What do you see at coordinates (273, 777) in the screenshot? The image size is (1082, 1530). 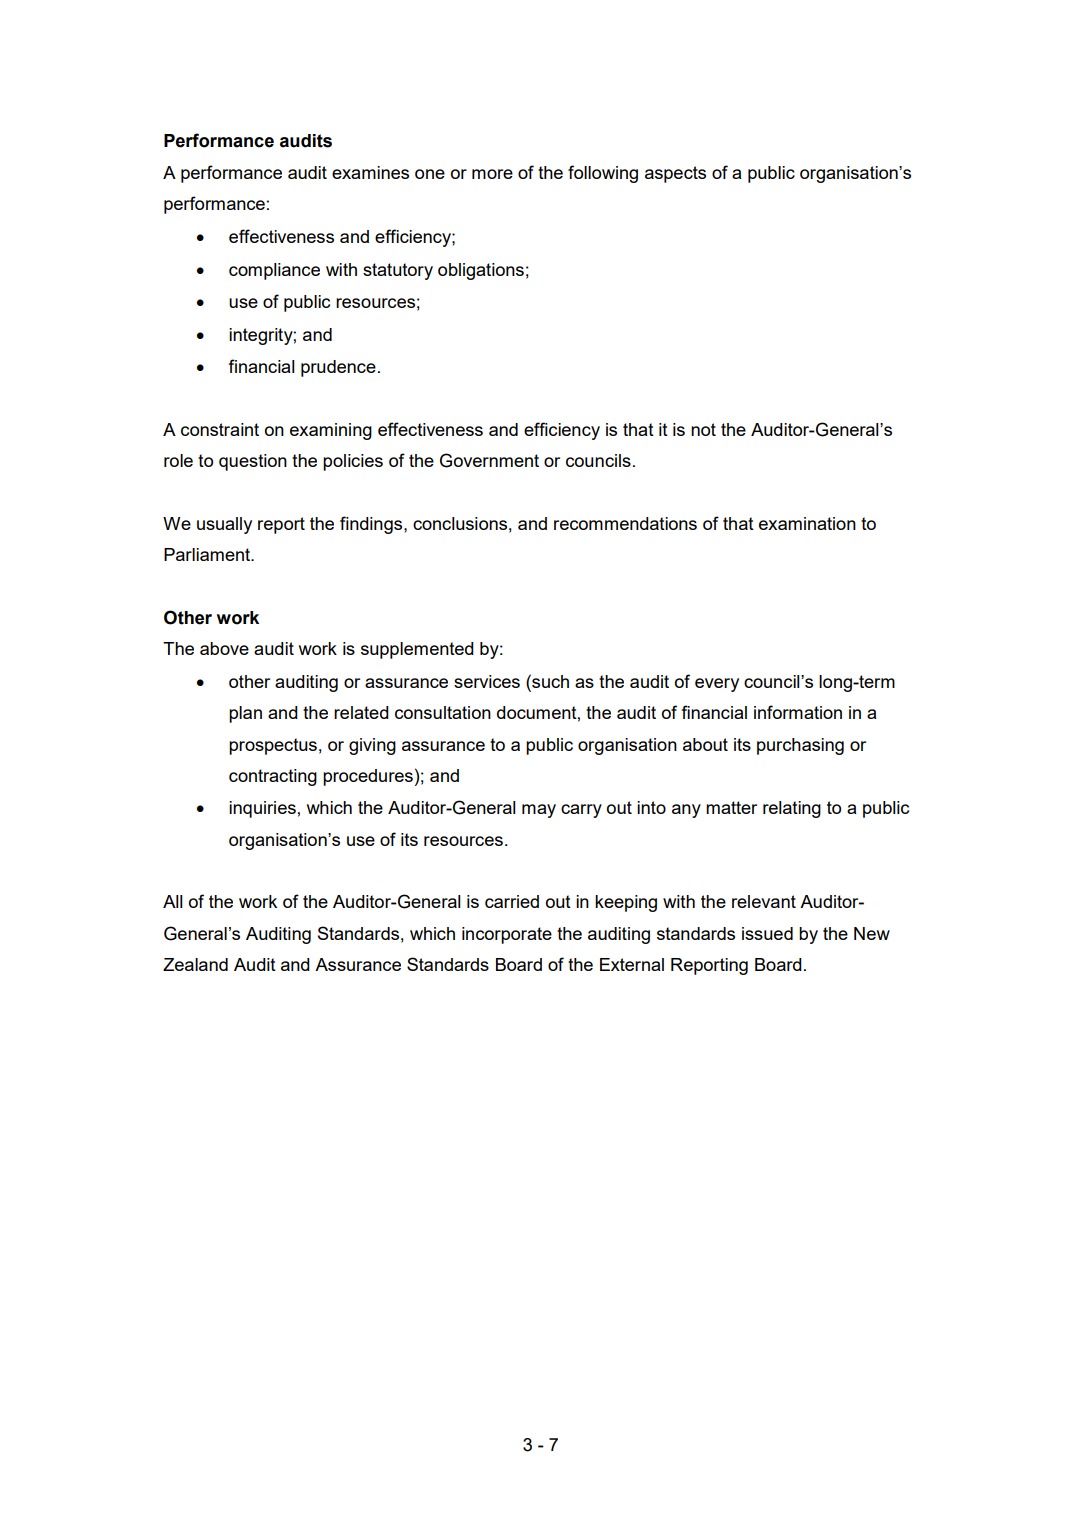 I see `contracting` at bounding box center [273, 777].
